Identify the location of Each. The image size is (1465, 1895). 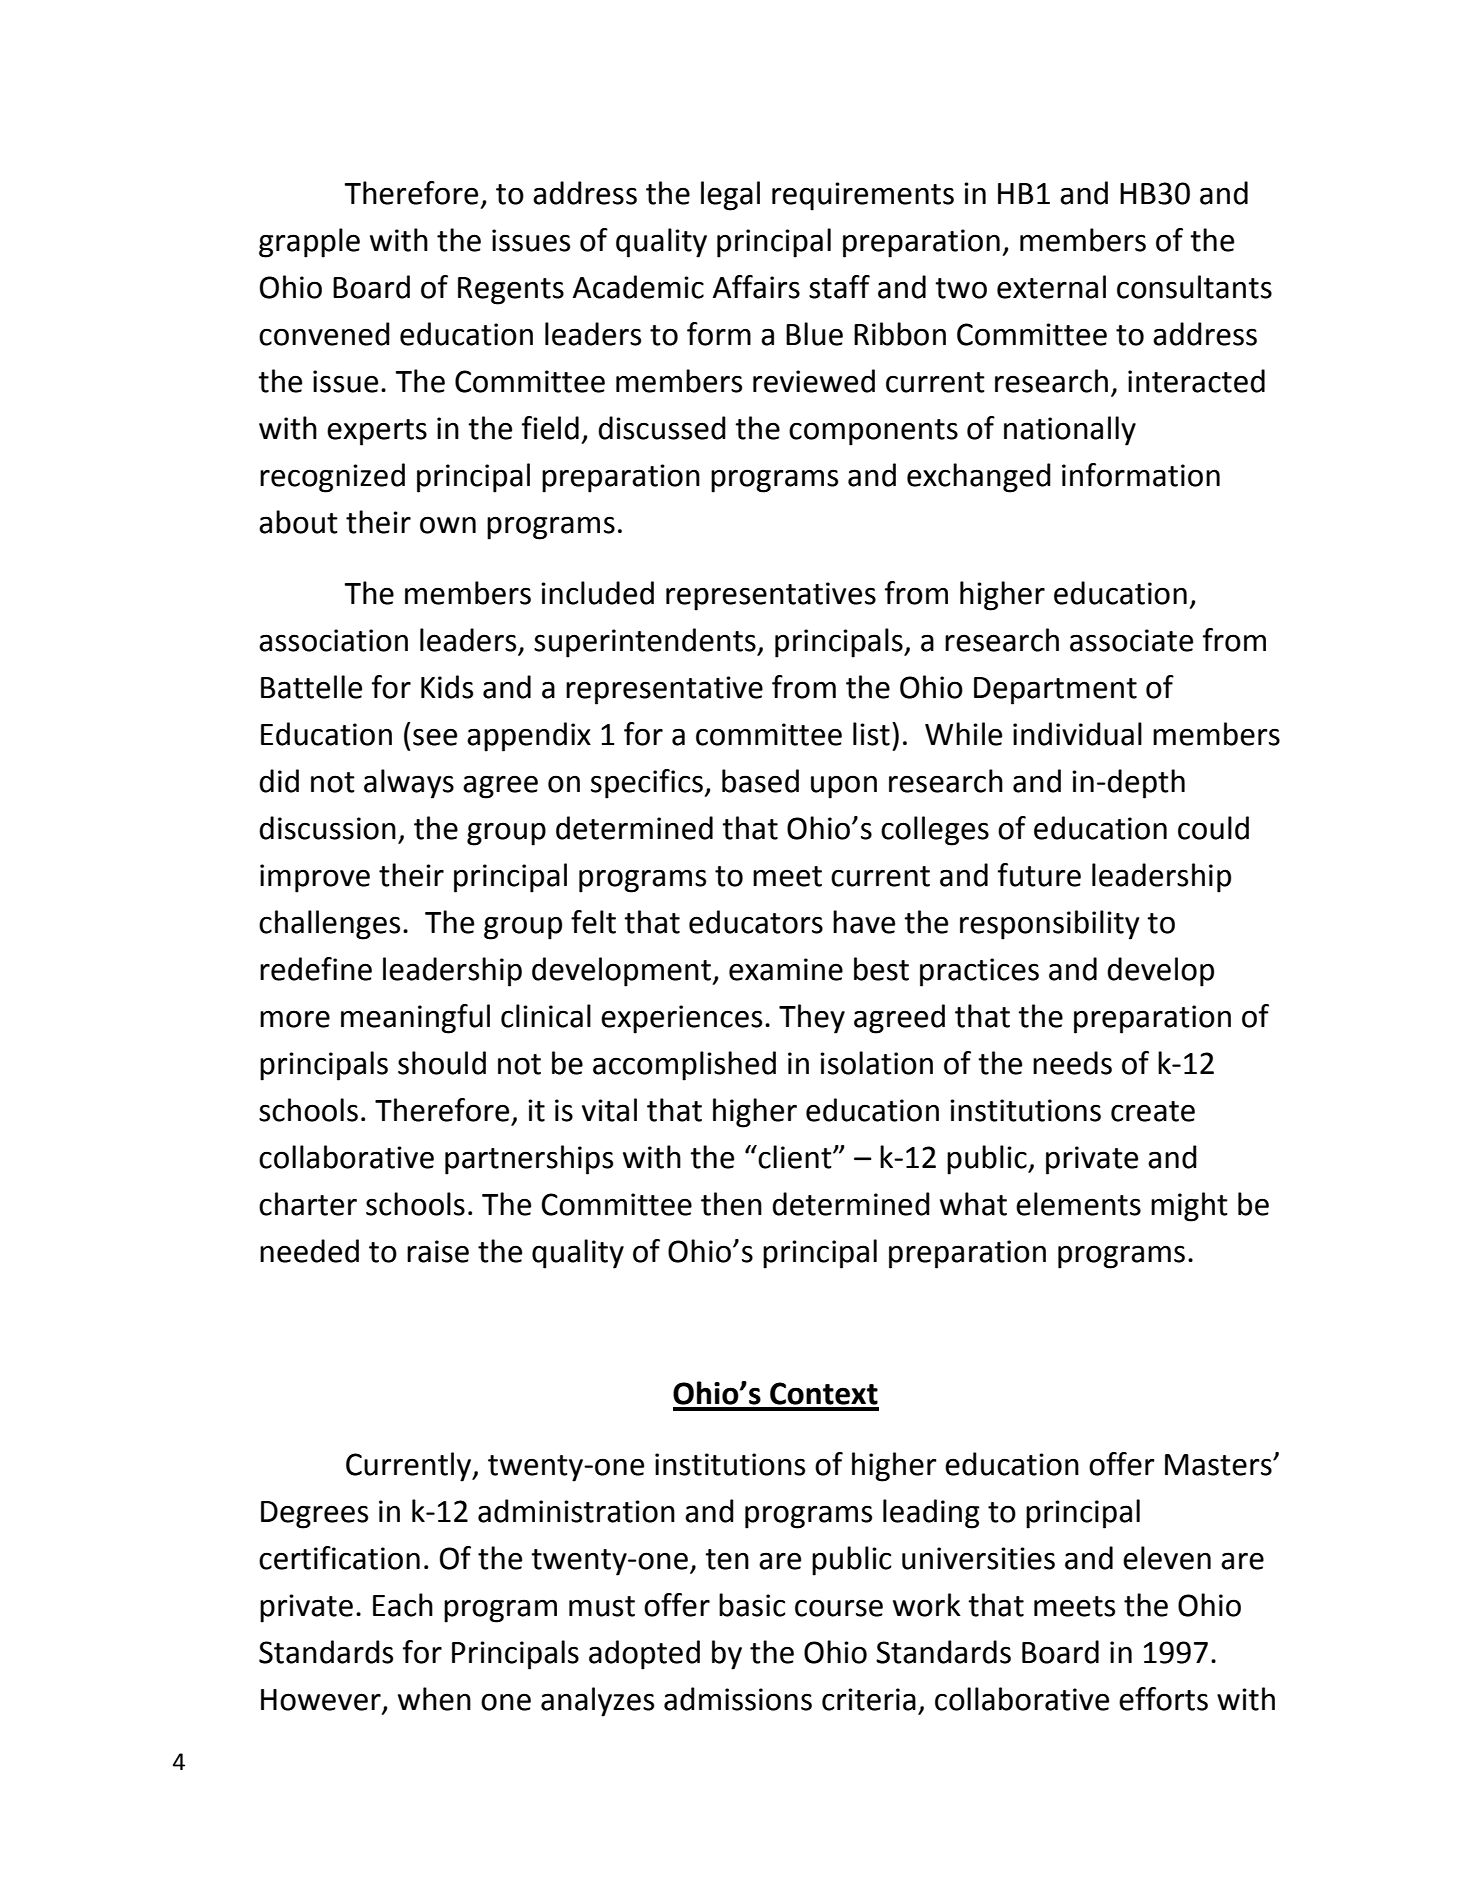
(403, 1605).
